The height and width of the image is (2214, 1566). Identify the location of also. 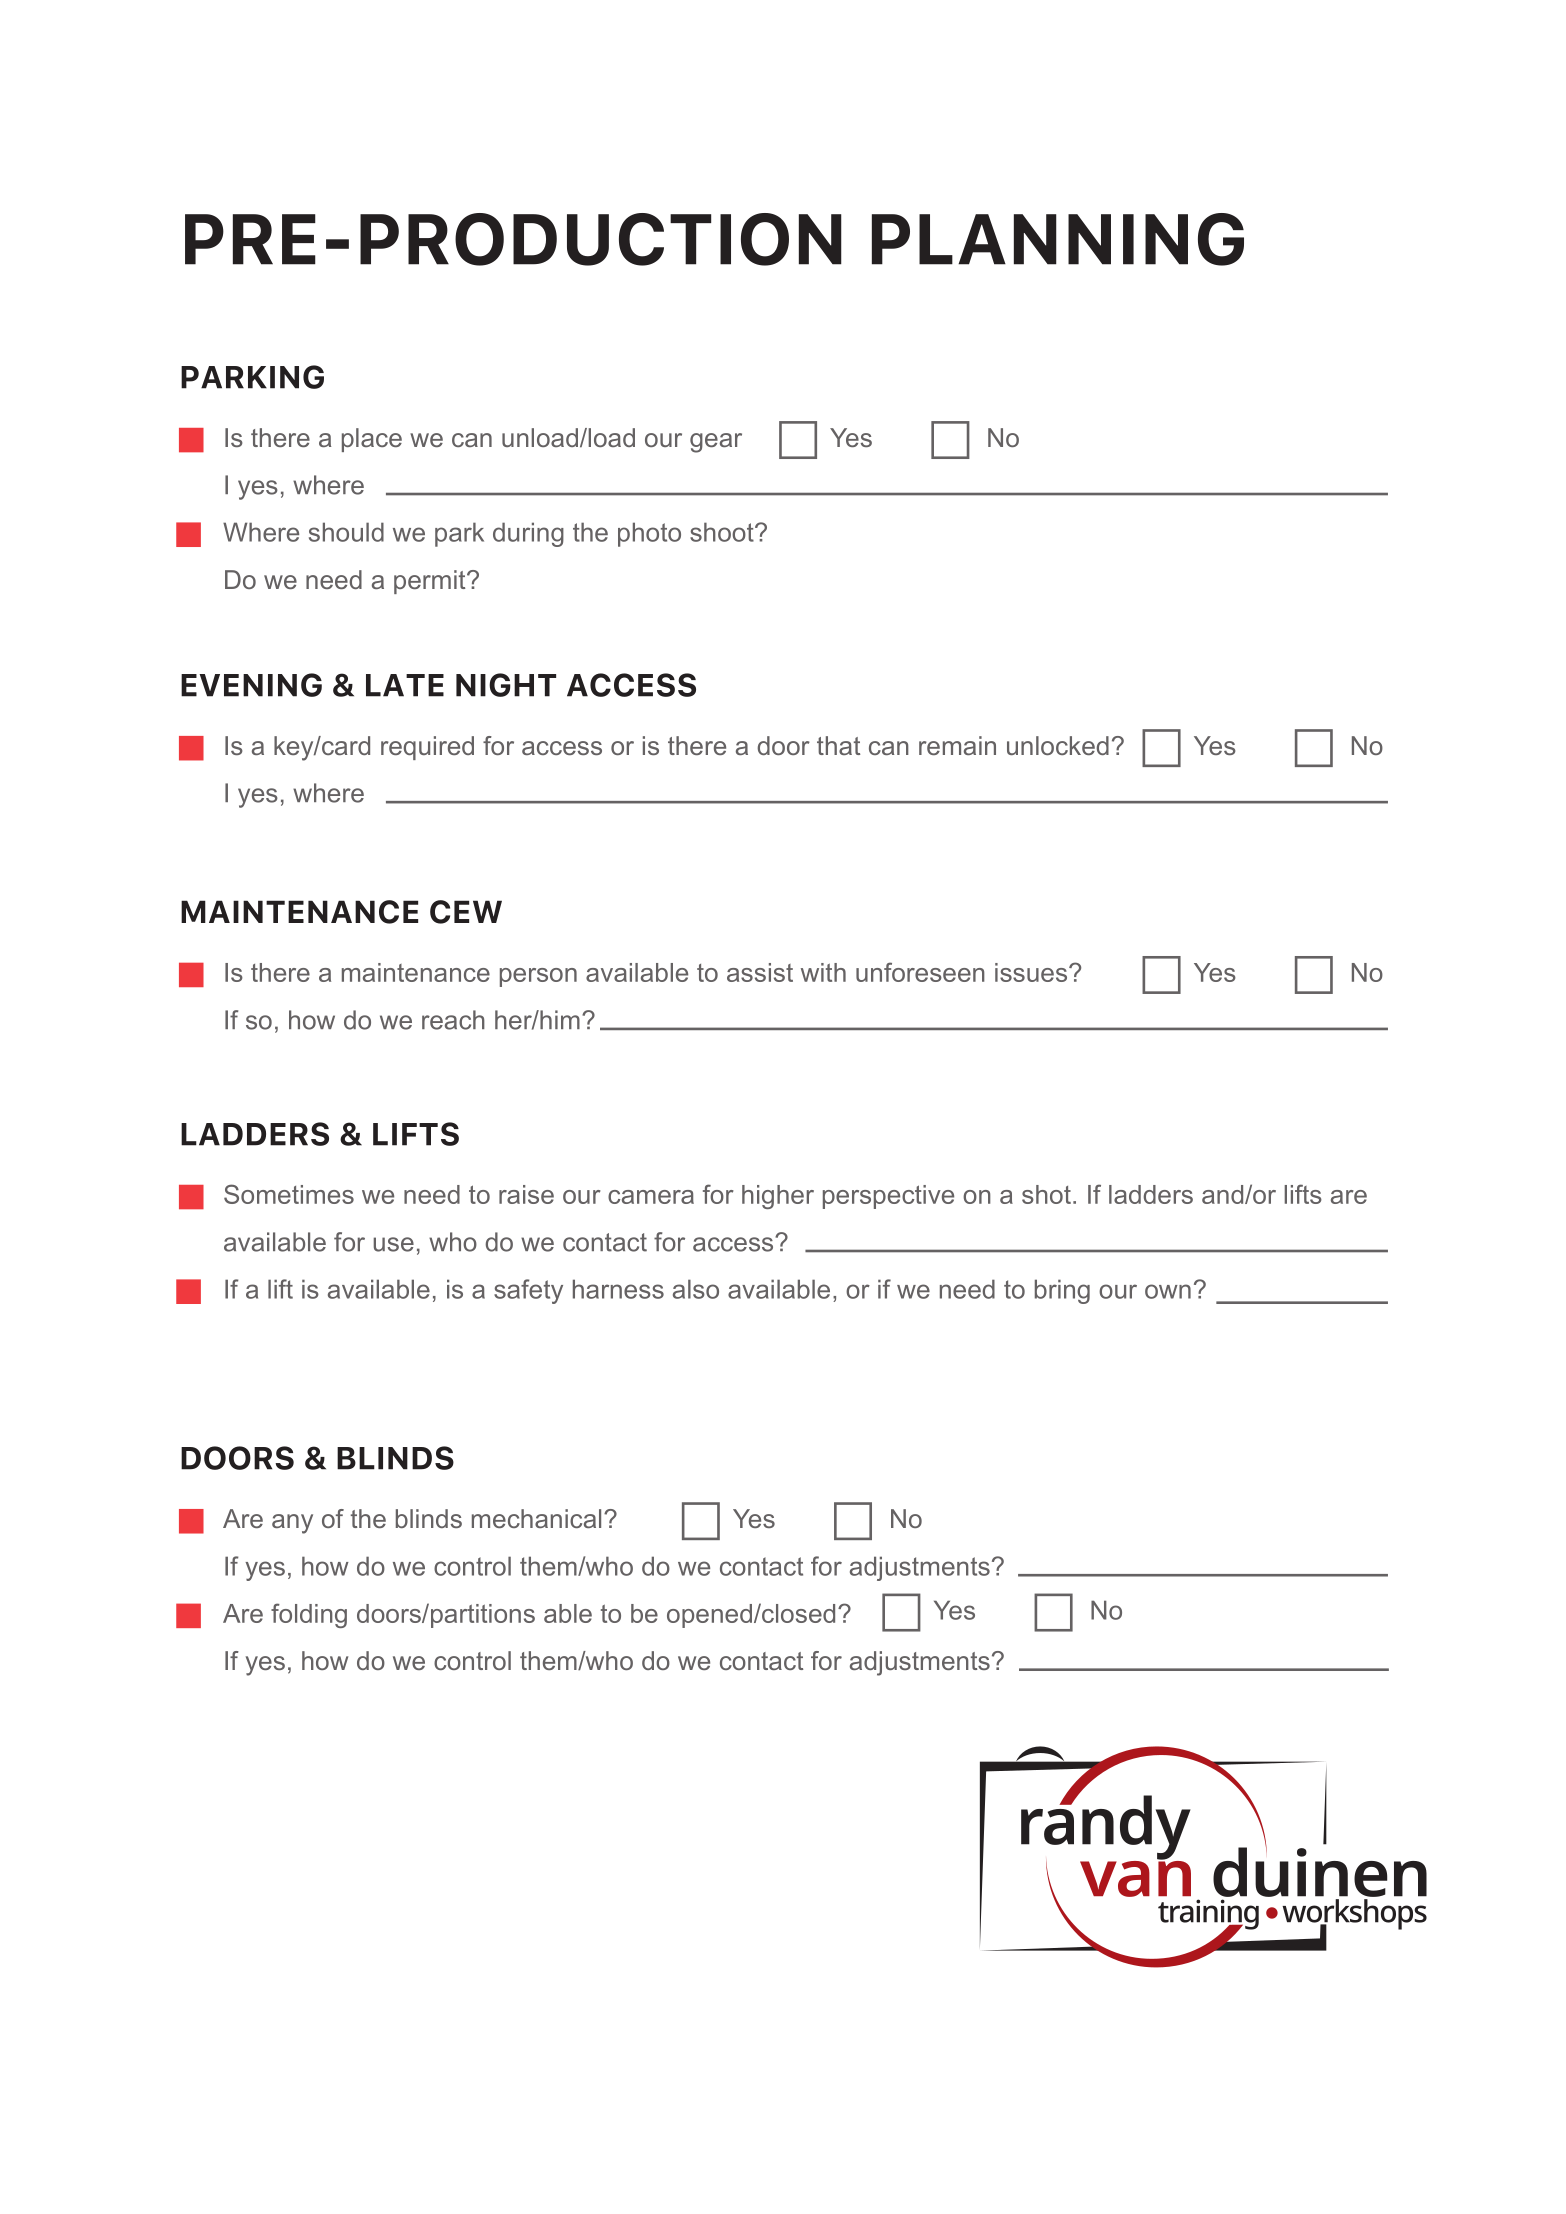
(696, 1289).
